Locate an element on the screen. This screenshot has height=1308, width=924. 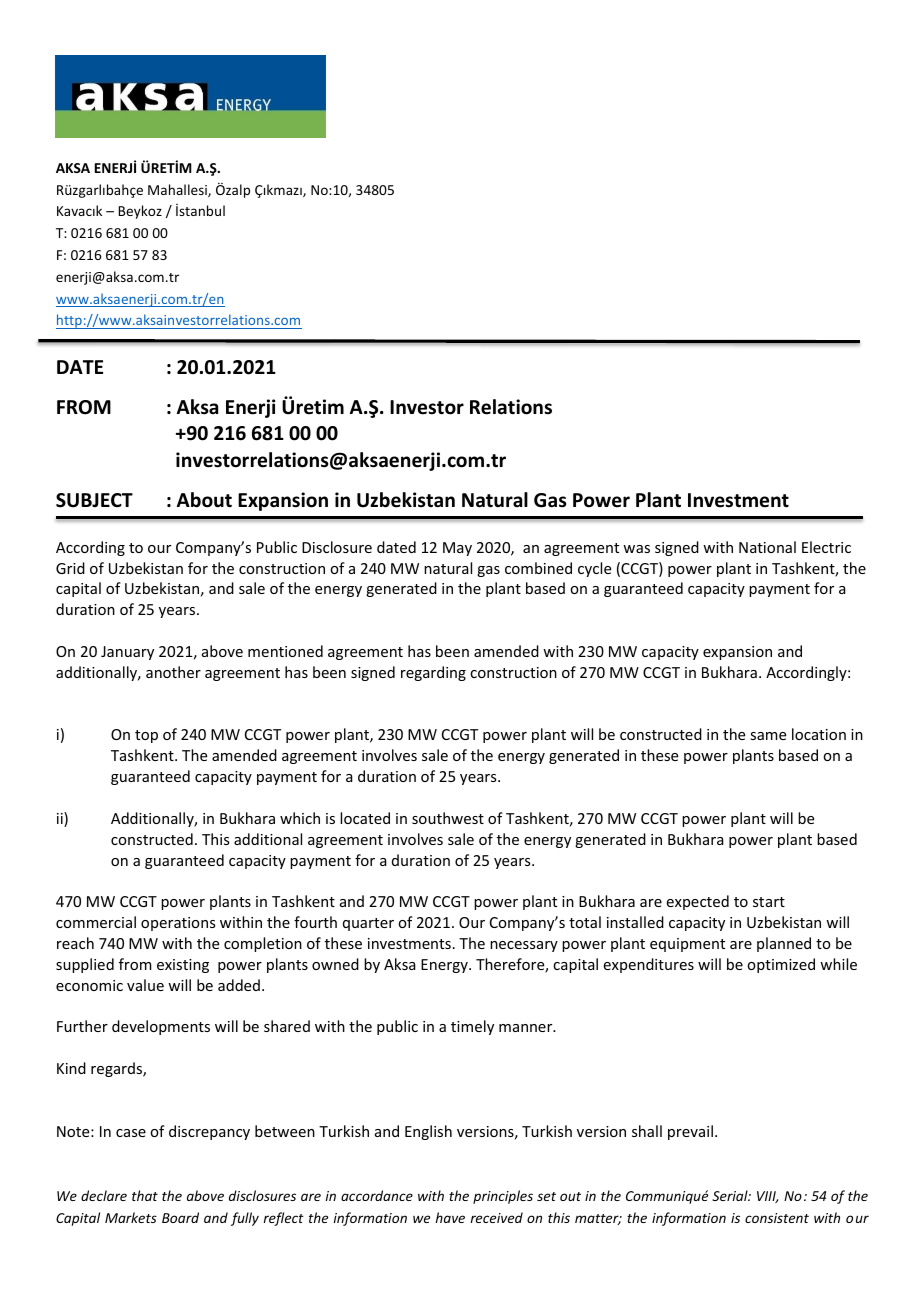
May is located at coordinates (457, 549).
